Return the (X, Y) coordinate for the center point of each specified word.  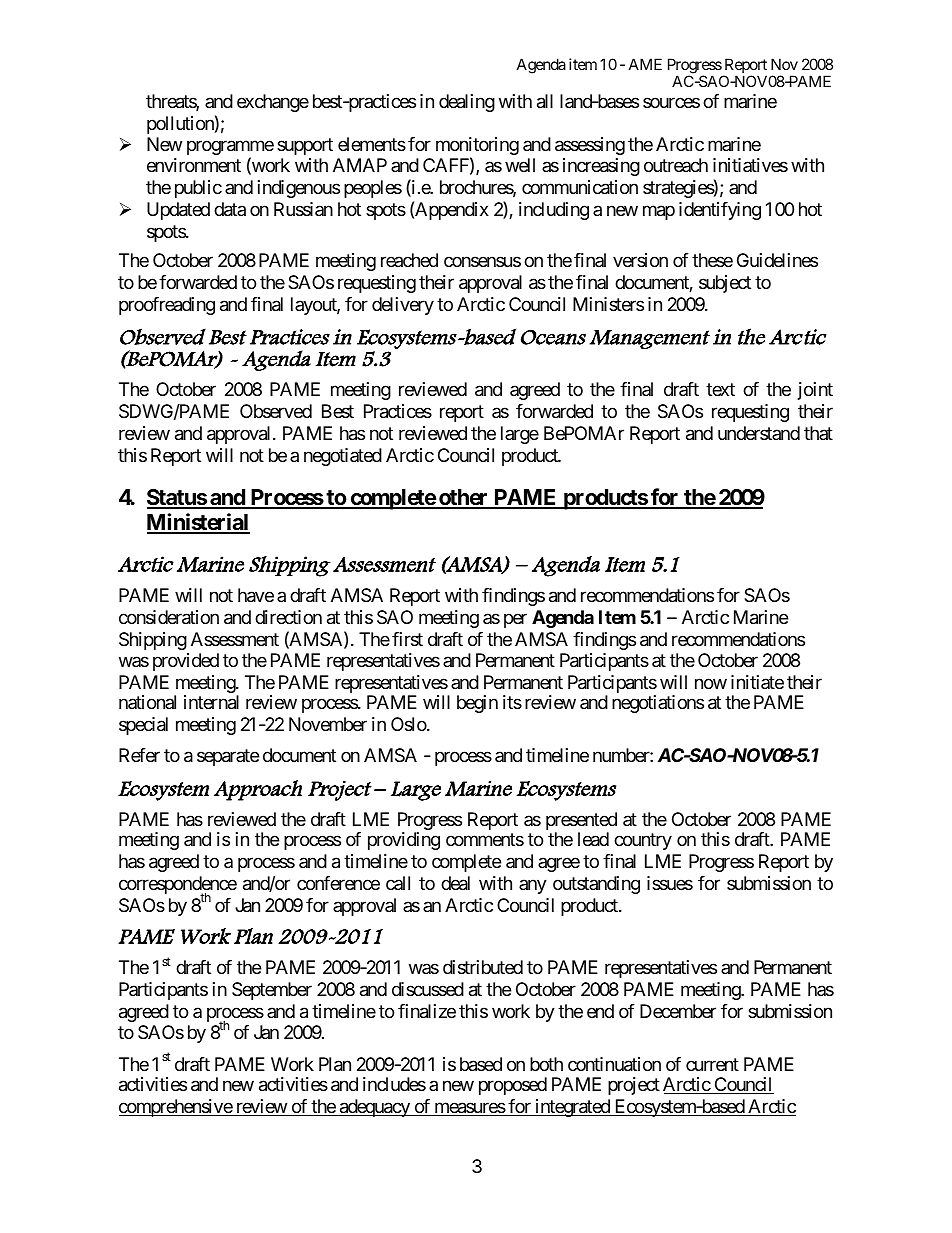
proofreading (167, 306)
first (407, 639)
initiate (757, 682)
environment (194, 165)
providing (404, 841)
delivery (403, 306)
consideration (169, 617)
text (720, 390)
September (272, 991)
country (643, 842)
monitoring (477, 147)
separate (228, 758)
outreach (676, 165)
